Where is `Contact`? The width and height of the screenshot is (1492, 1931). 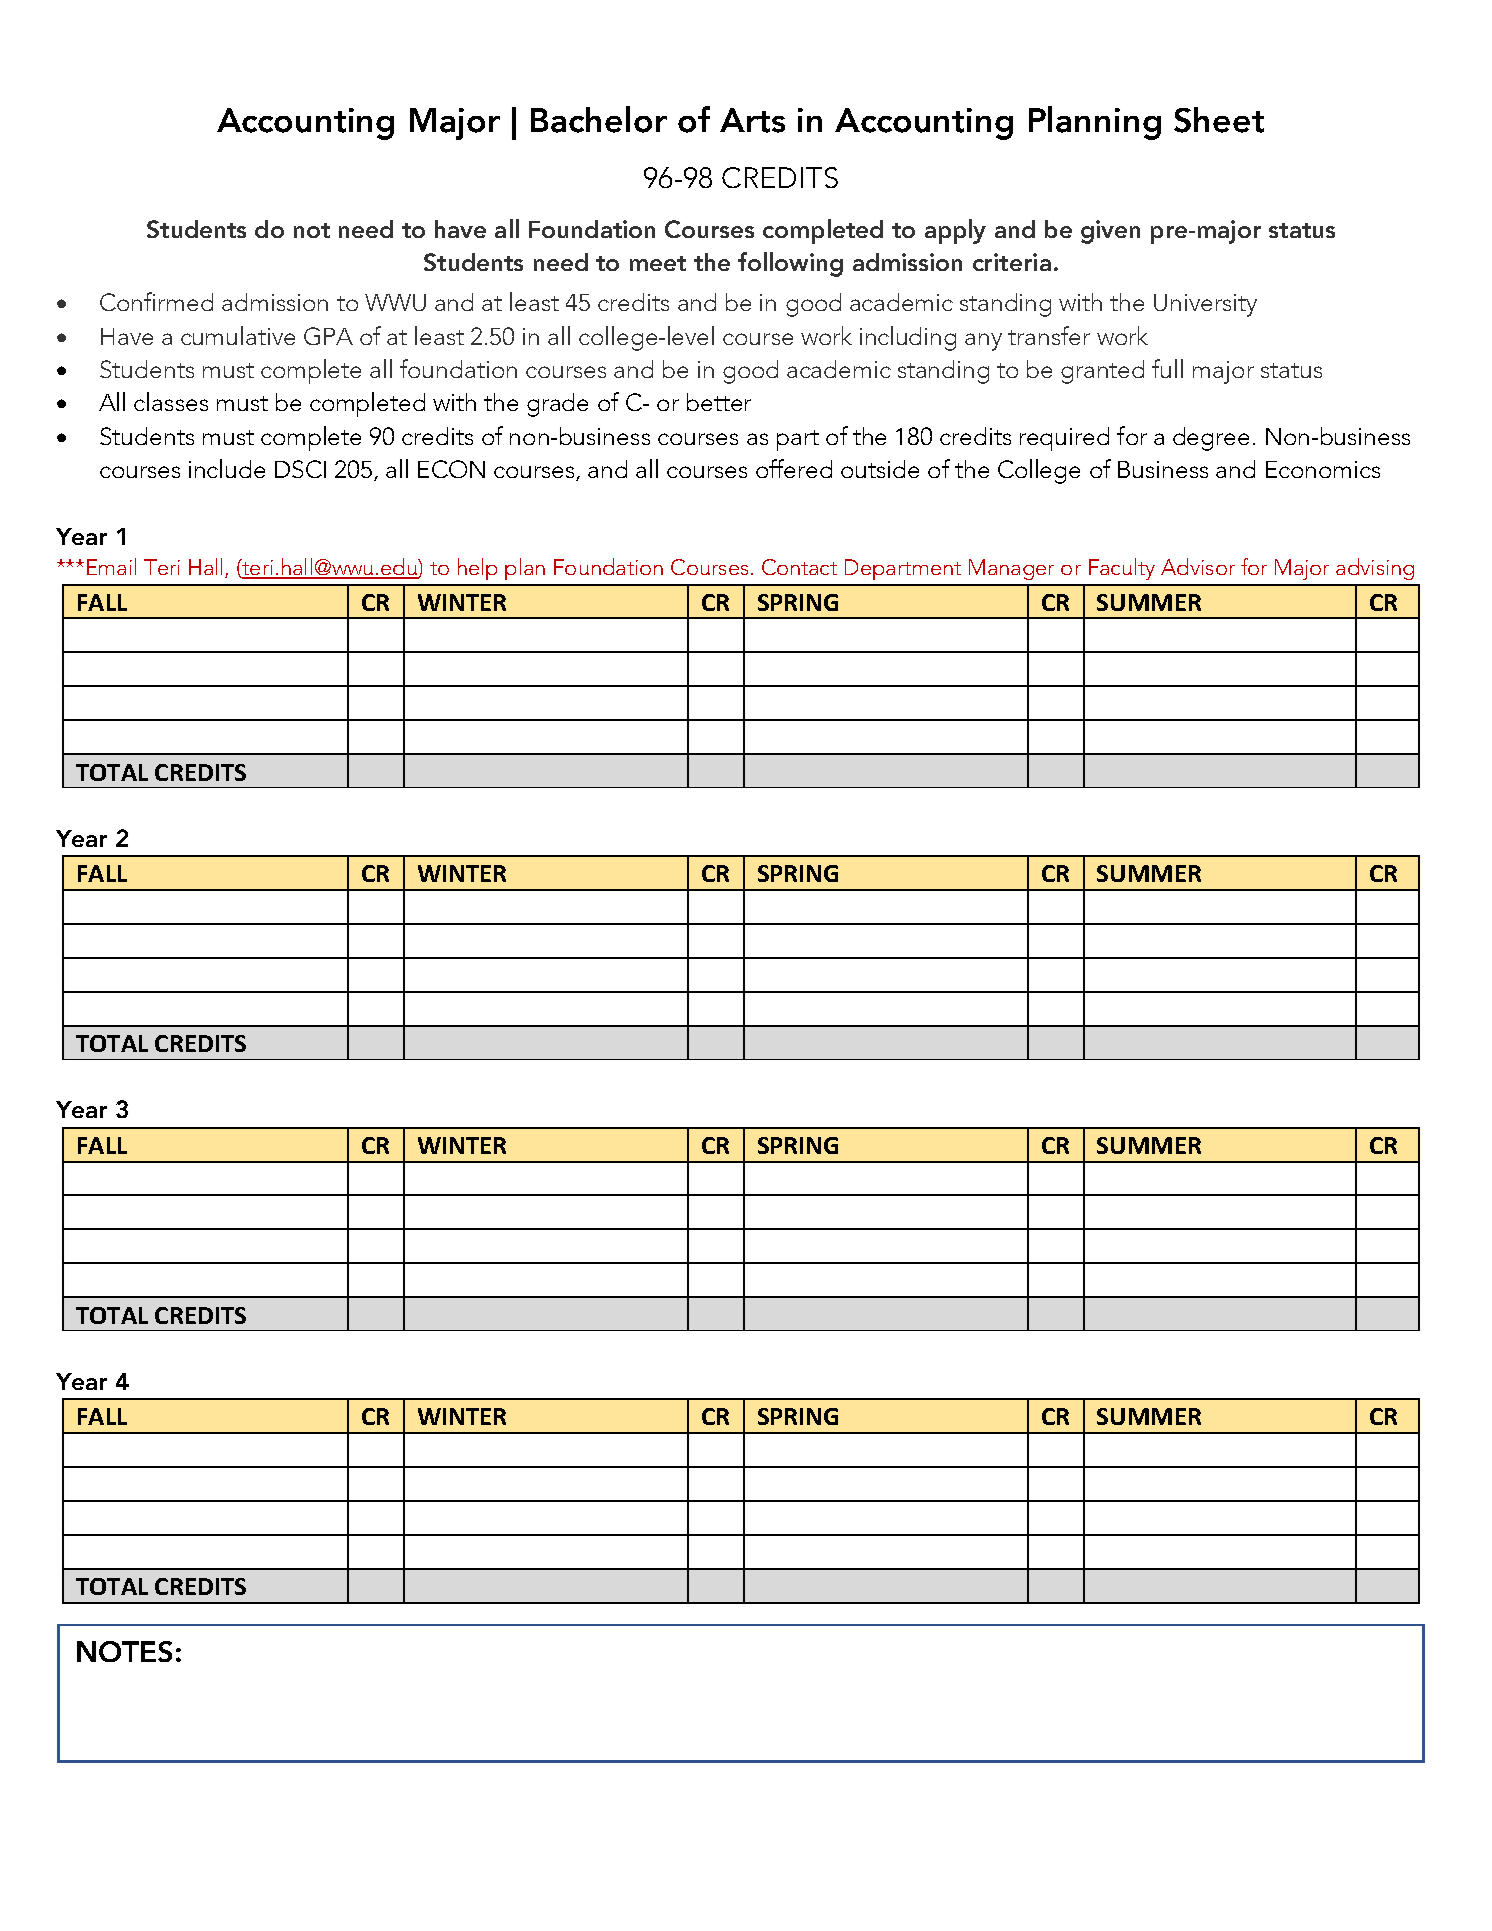
Contact is located at coordinates (799, 567).
